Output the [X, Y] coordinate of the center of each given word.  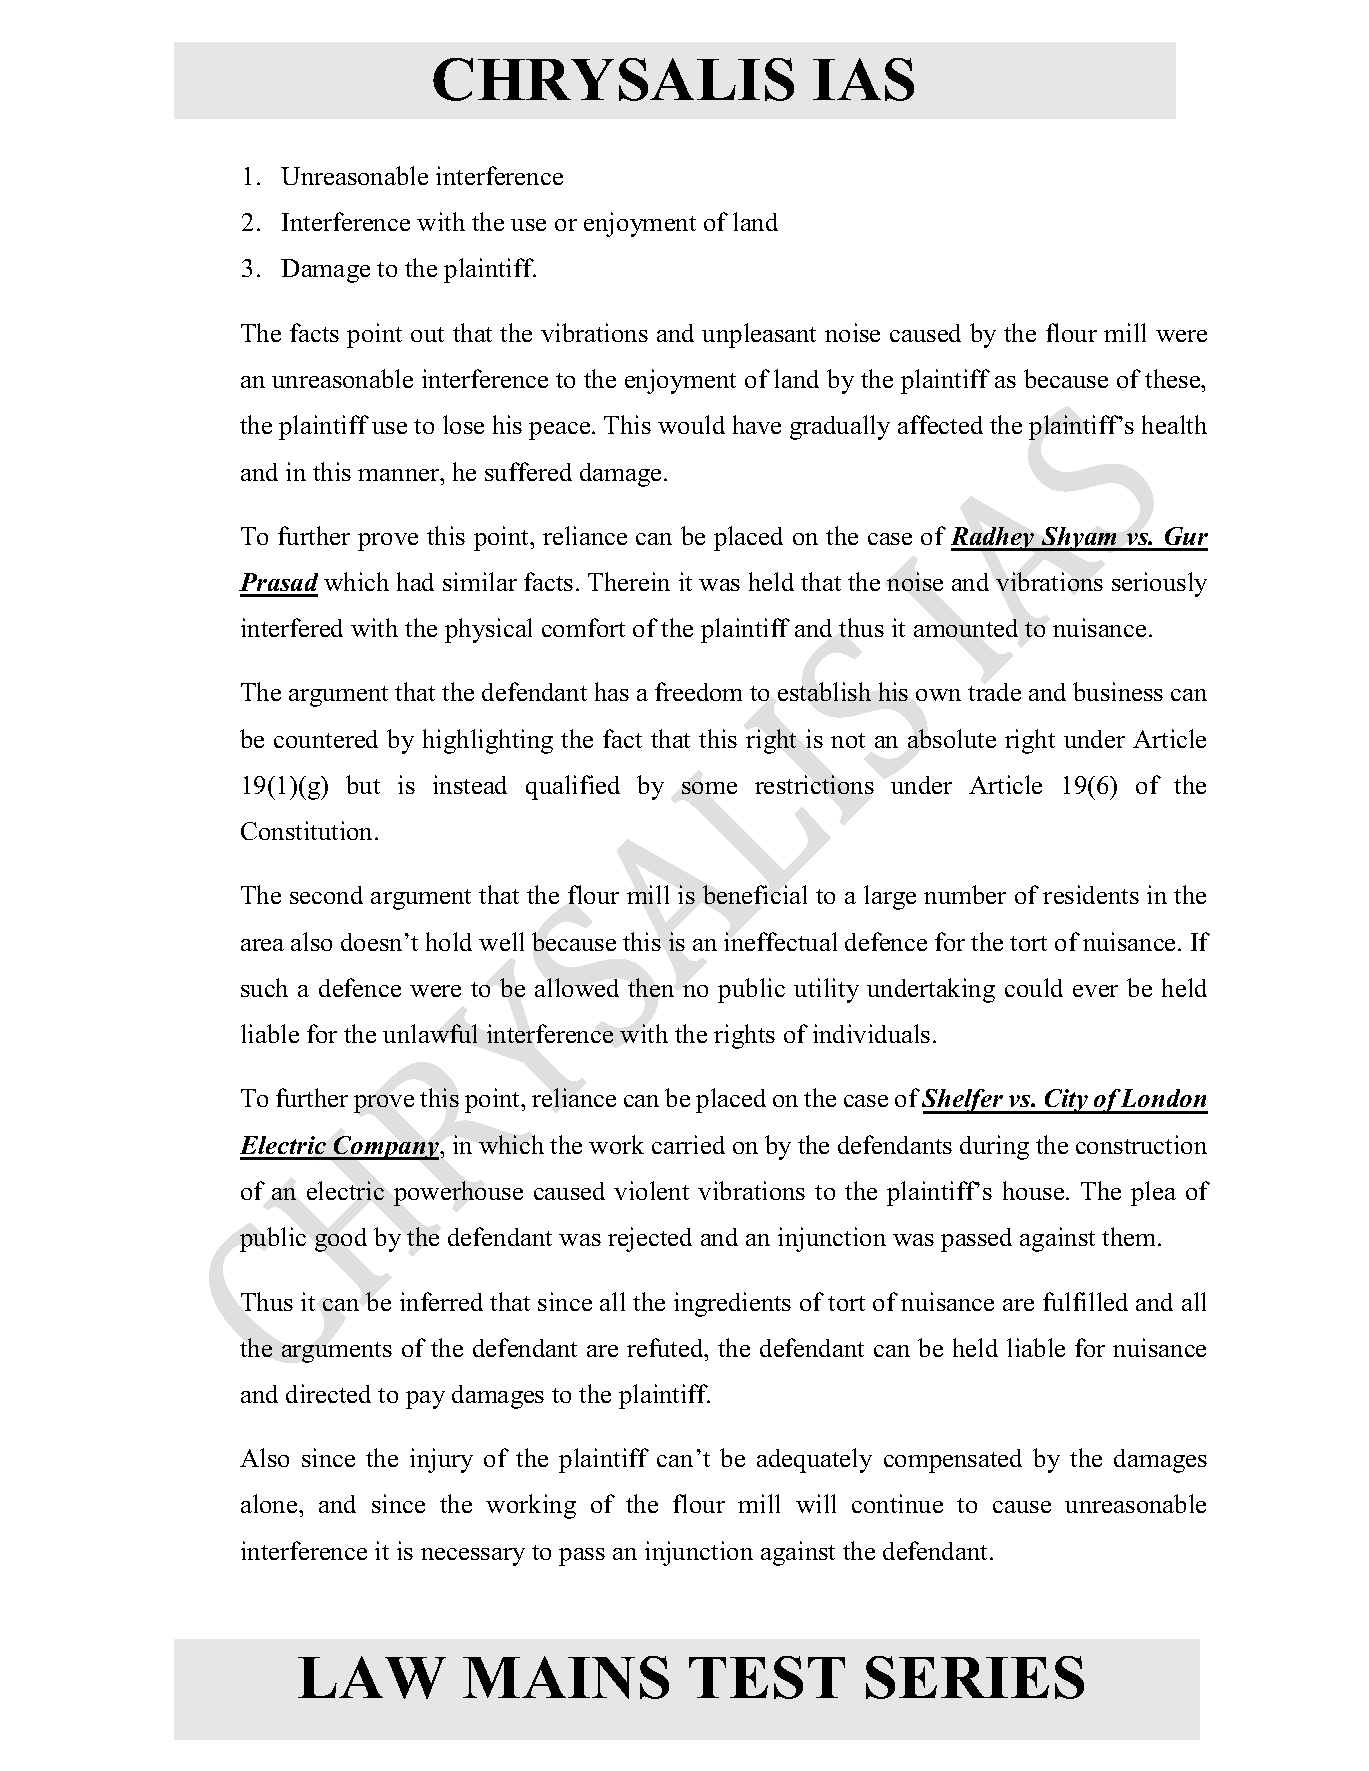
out [427, 334]
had [415, 581]
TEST [767, 1677]
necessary [473, 1557]
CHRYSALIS [613, 79]
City [1066, 1101]
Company [387, 1148]
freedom [698, 691]
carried [688, 1144]
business [1118, 691]
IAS [863, 79]
